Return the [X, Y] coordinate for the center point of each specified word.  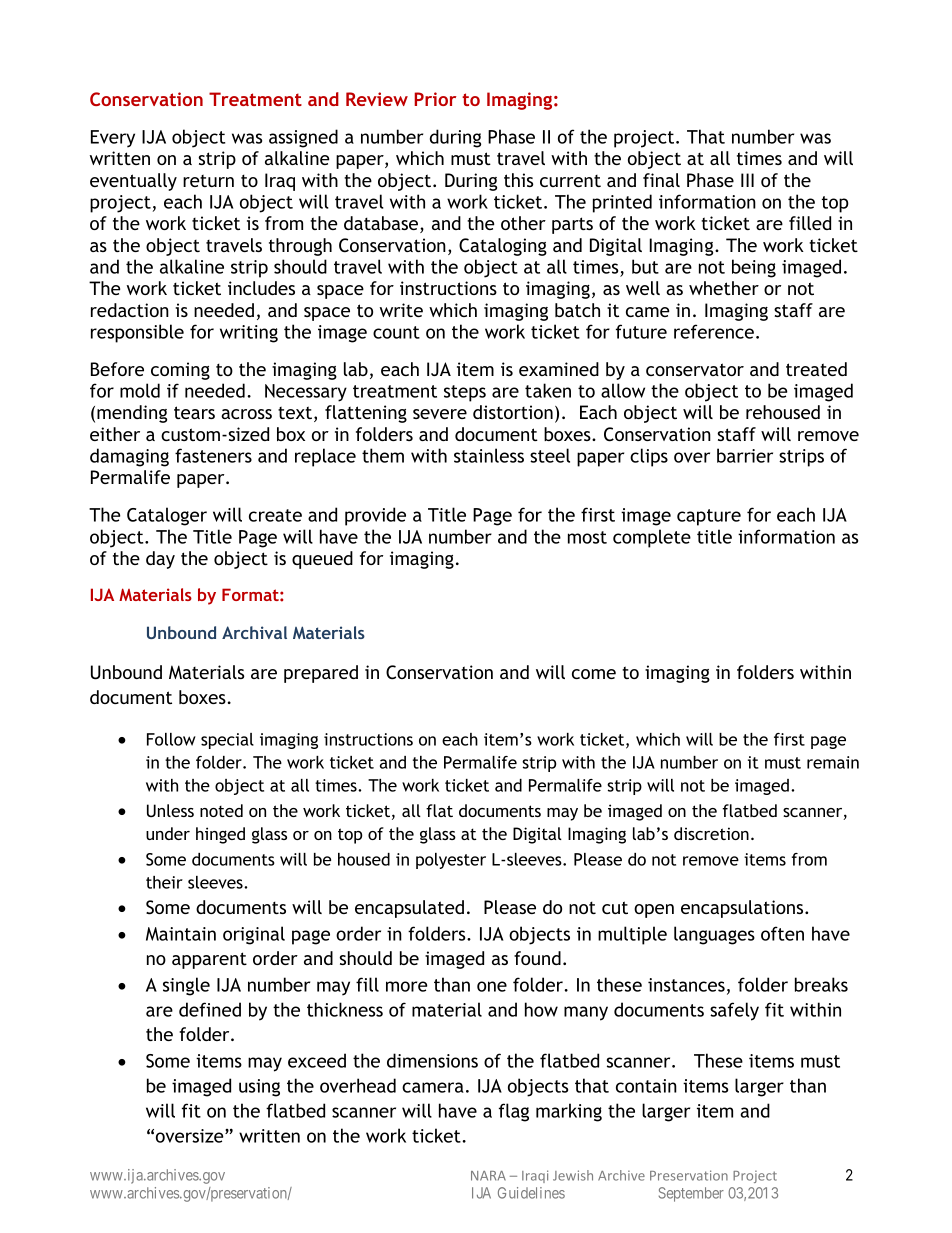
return [208, 181]
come [594, 674]
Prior [435, 99]
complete [652, 538]
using [259, 1088]
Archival [254, 632]
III [747, 180]
